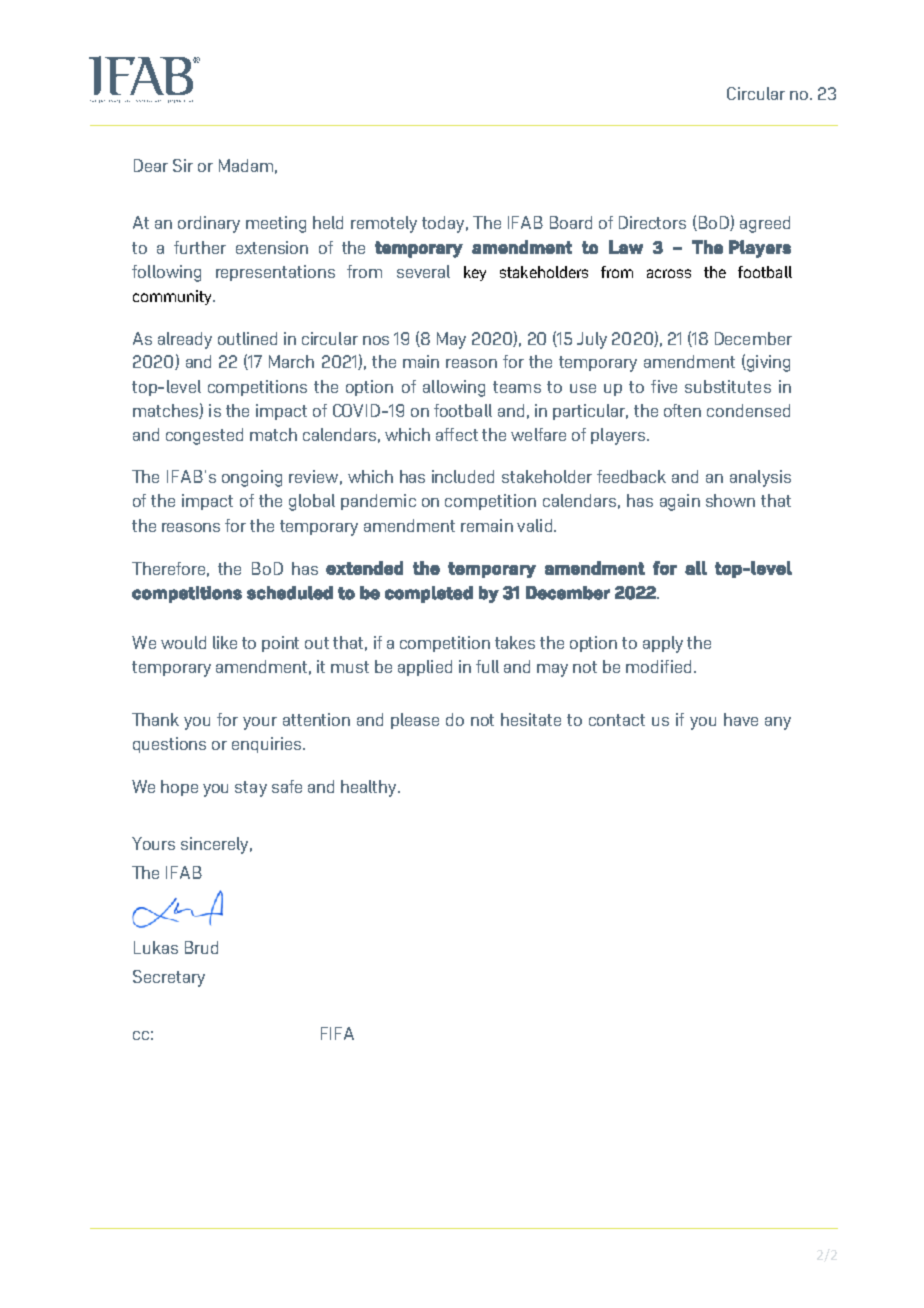  What do you see at coordinates (663, 644) in the screenshot?
I see `apply` at bounding box center [663, 644].
